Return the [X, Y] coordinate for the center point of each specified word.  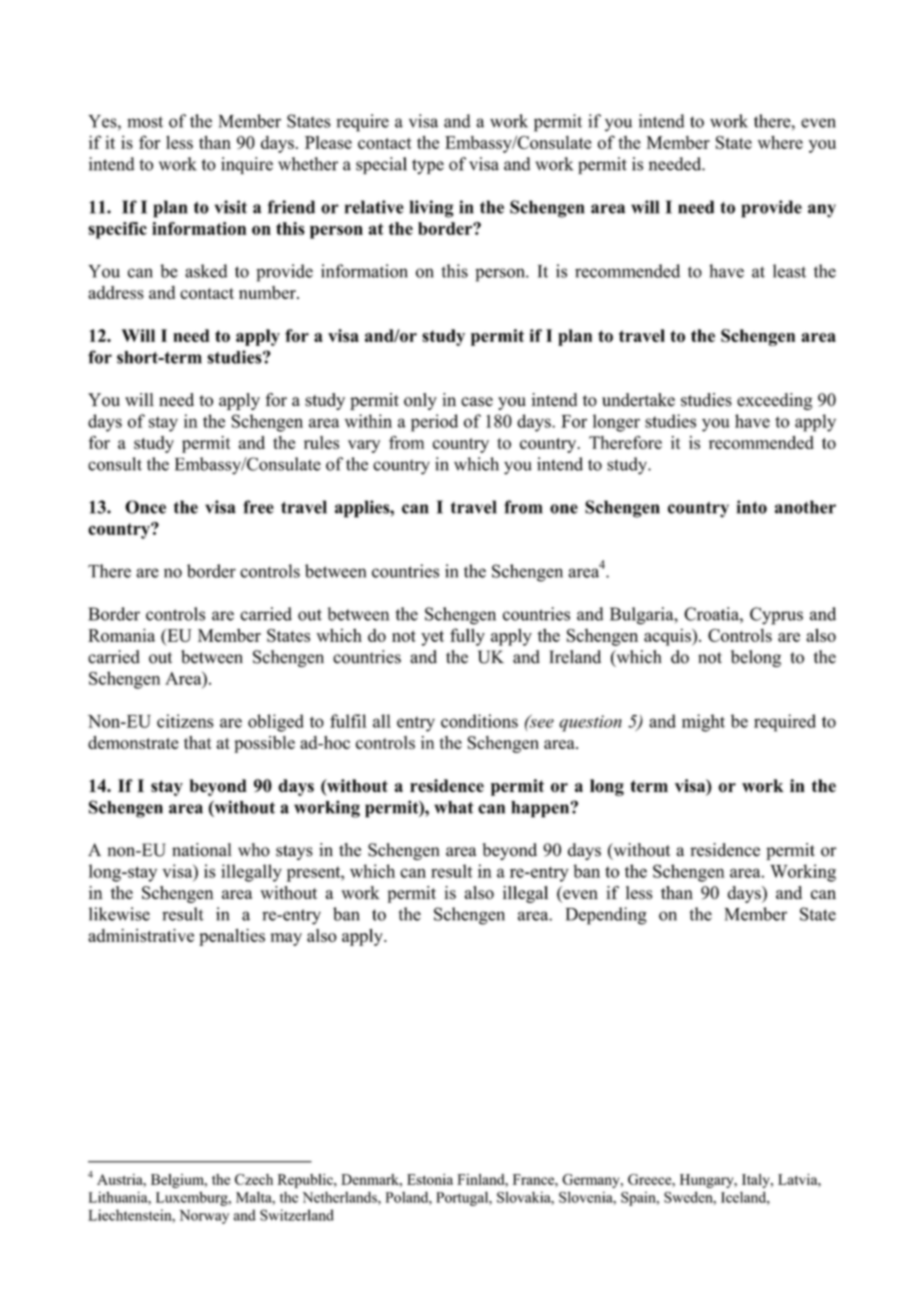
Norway [204, 1217]
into [752, 507]
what [454, 807]
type [428, 166]
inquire [247, 165]
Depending [606, 916]
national [201, 850]
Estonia [430, 1179]
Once [145, 507]
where [780, 142]
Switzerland [297, 1215]
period [434, 423]
